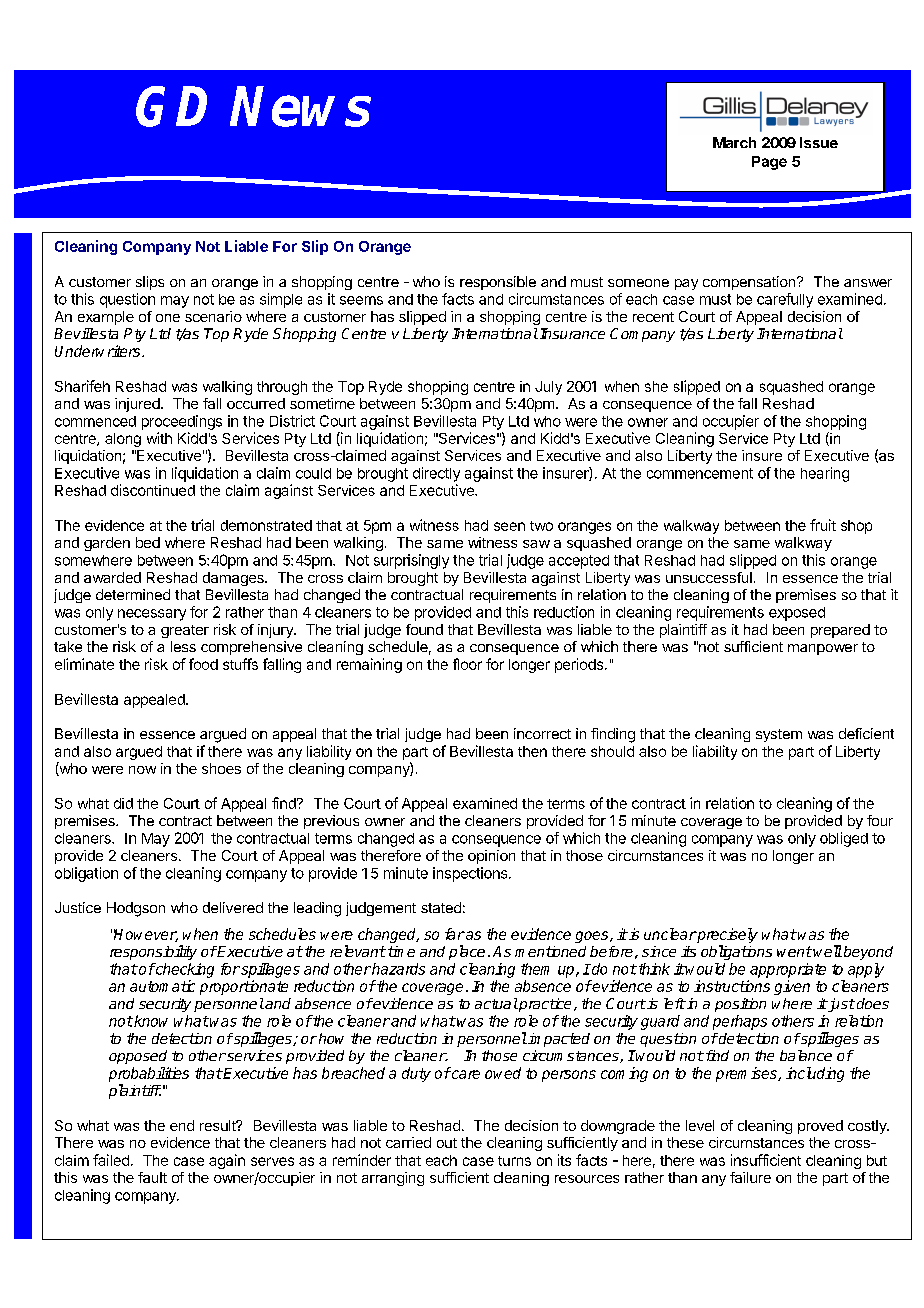 This page has height=1308, width=924. What do you see at coordinates (182, 1125) in the page?
I see `end` at bounding box center [182, 1125].
